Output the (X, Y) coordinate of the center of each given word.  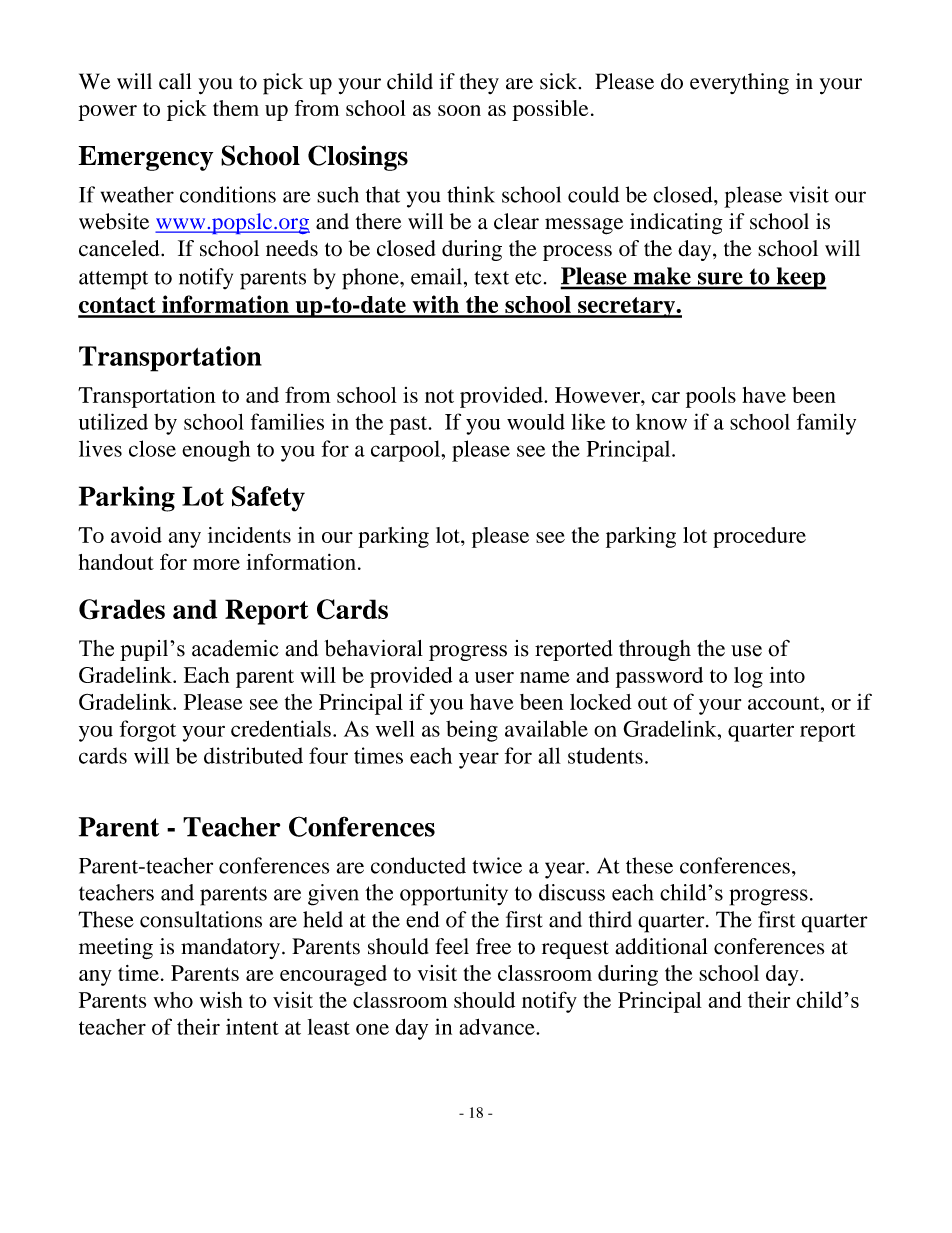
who (173, 1000)
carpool (406, 451)
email (438, 276)
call (175, 81)
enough (216, 451)
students (605, 755)
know (661, 422)
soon (459, 110)
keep (800, 278)
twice (497, 865)
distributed (253, 755)
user (494, 677)
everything (739, 84)
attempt (113, 280)
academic (235, 648)
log (748, 677)
